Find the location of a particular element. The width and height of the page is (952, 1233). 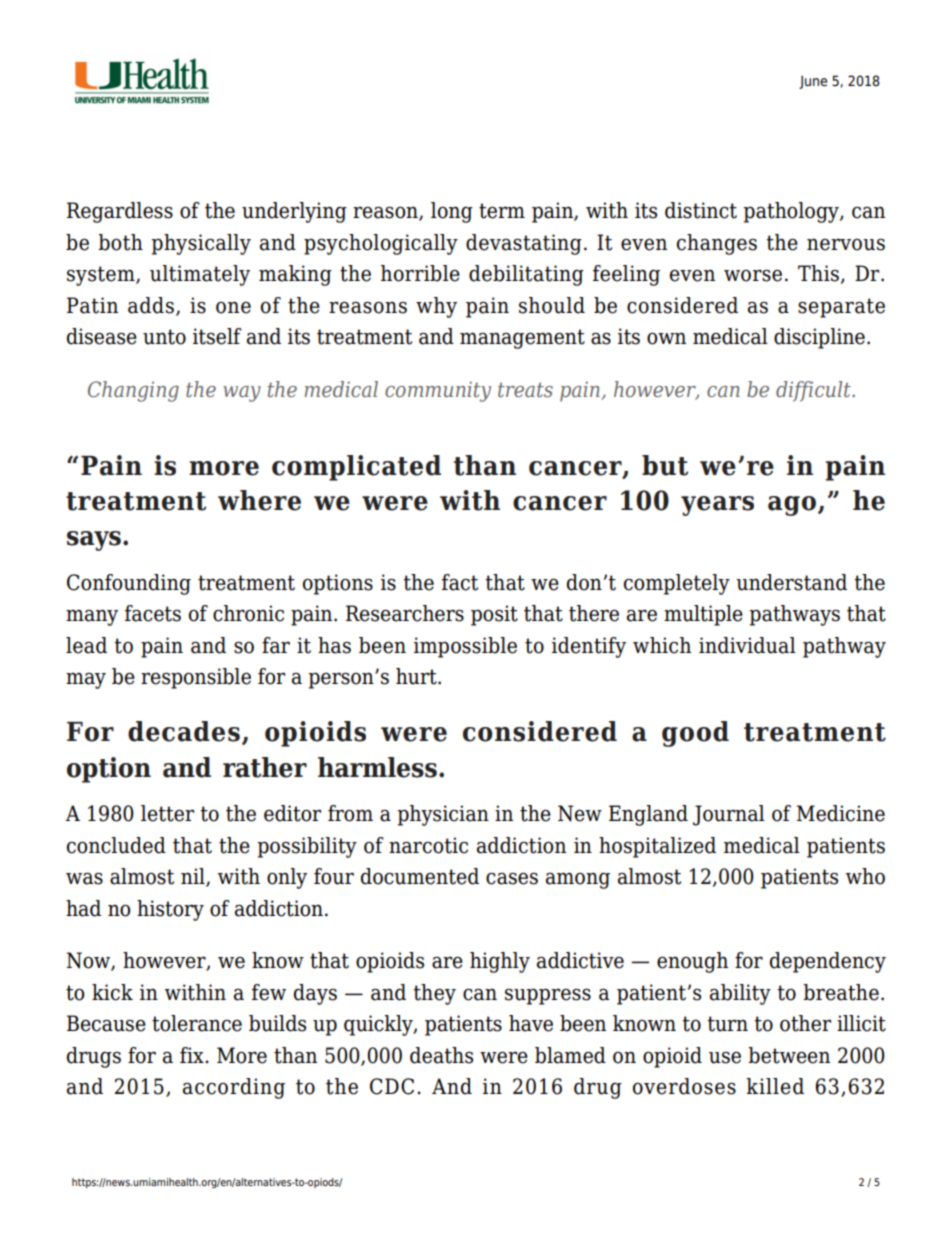

understand is located at coordinates (791, 582).
